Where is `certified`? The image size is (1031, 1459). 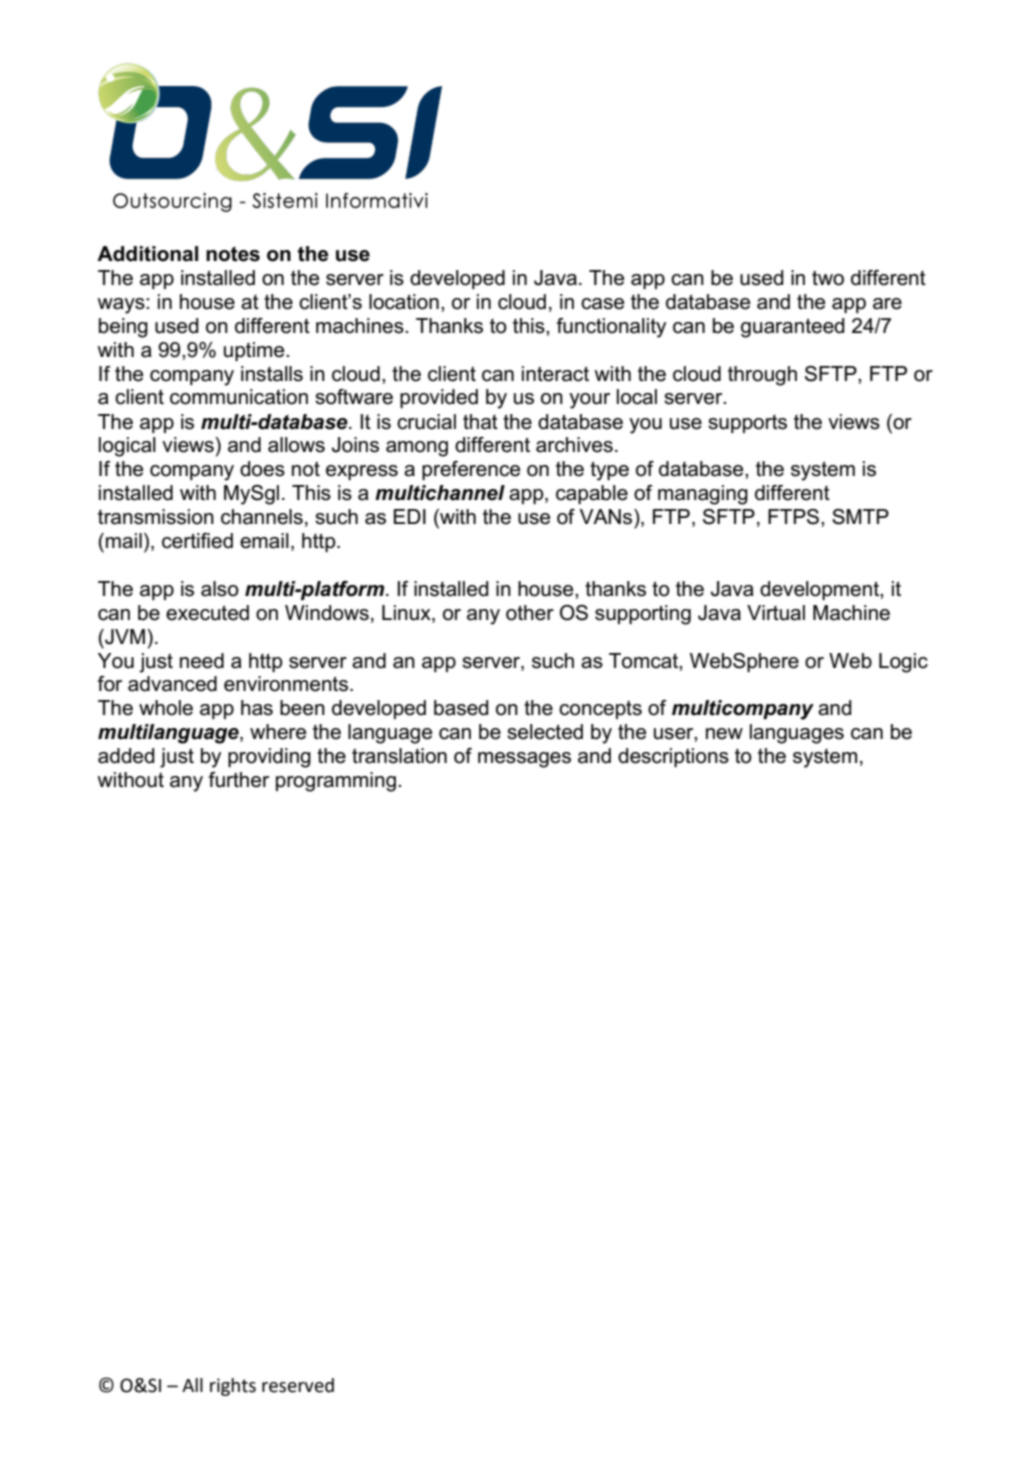 certified is located at coordinates (197, 541).
